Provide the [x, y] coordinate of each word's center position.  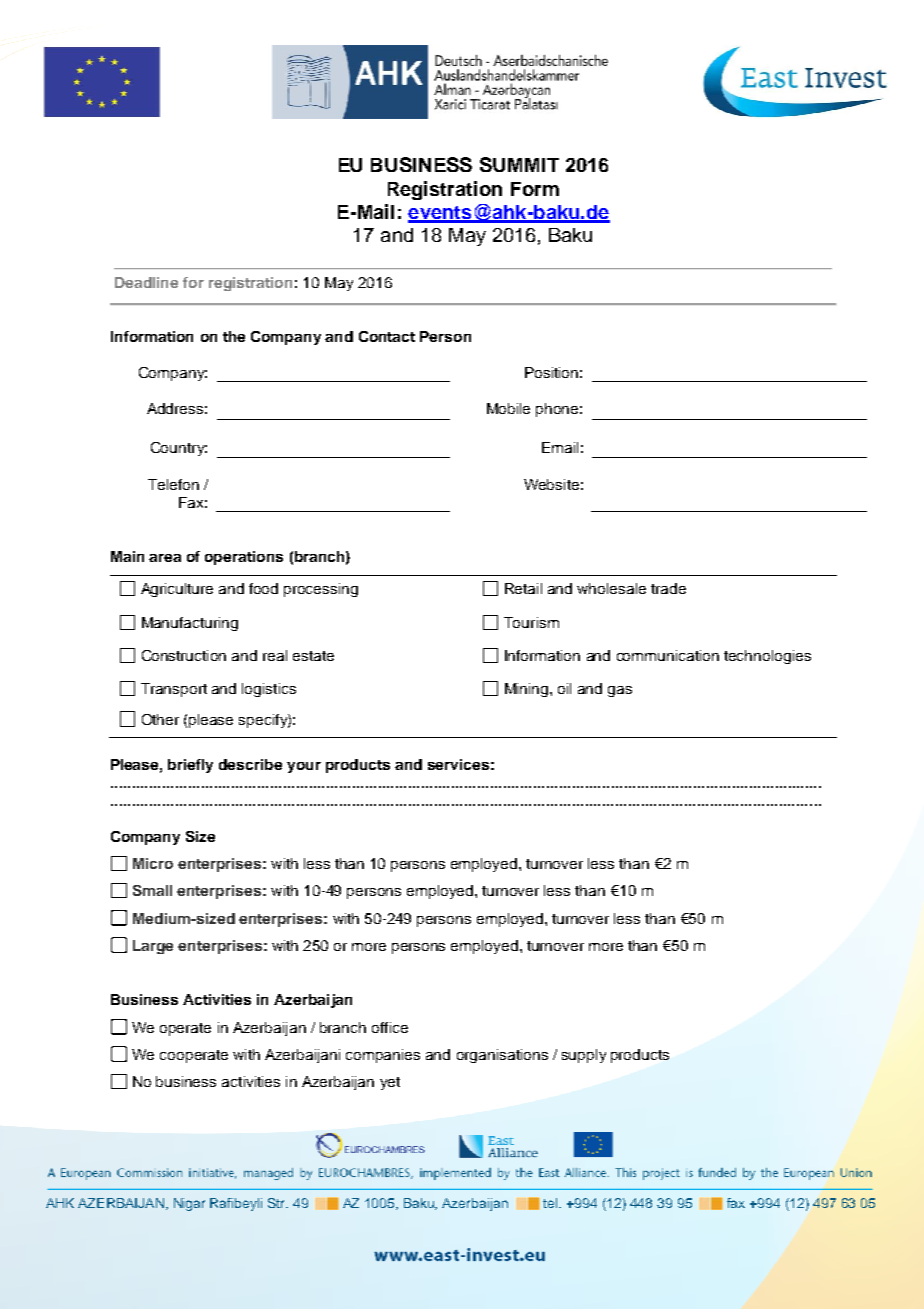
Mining [528, 690]
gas [620, 691]
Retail [523, 588]
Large [153, 947]
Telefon [173, 484]
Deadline [146, 282]
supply [584, 1056]
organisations [502, 1056]
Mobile [508, 408]
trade [668, 588]
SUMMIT [519, 164]
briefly [190, 766]
